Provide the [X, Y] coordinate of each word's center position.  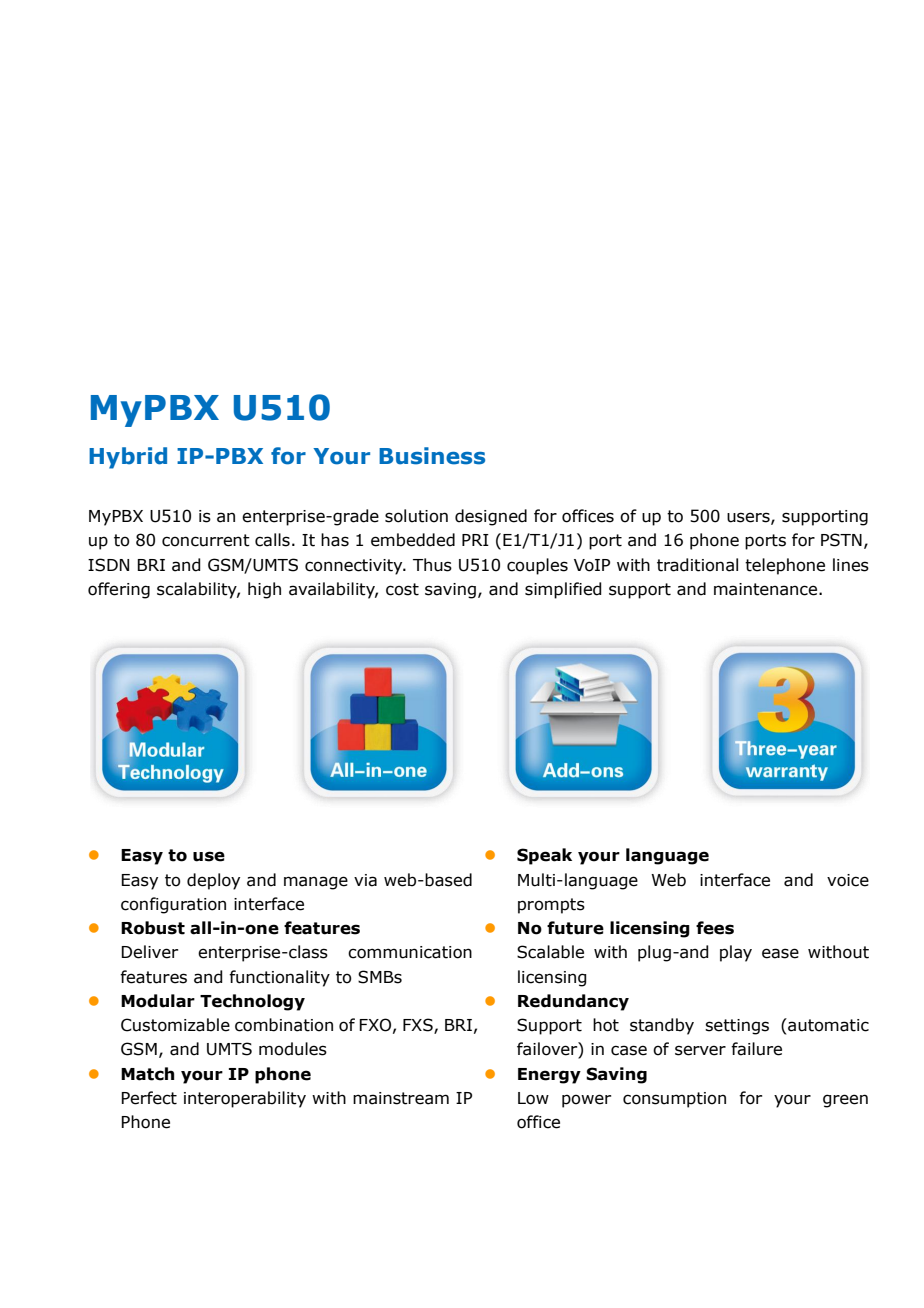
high [264, 590]
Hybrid [128, 458]
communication [410, 952]
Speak [544, 856]
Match [147, 1074]
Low [533, 1098]
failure [756, 1049]
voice [848, 880]
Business [432, 456]
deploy [213, 881]
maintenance [767, 589]
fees [715, 928]
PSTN [841, 540]
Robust [153, 928]
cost [402, 589]
